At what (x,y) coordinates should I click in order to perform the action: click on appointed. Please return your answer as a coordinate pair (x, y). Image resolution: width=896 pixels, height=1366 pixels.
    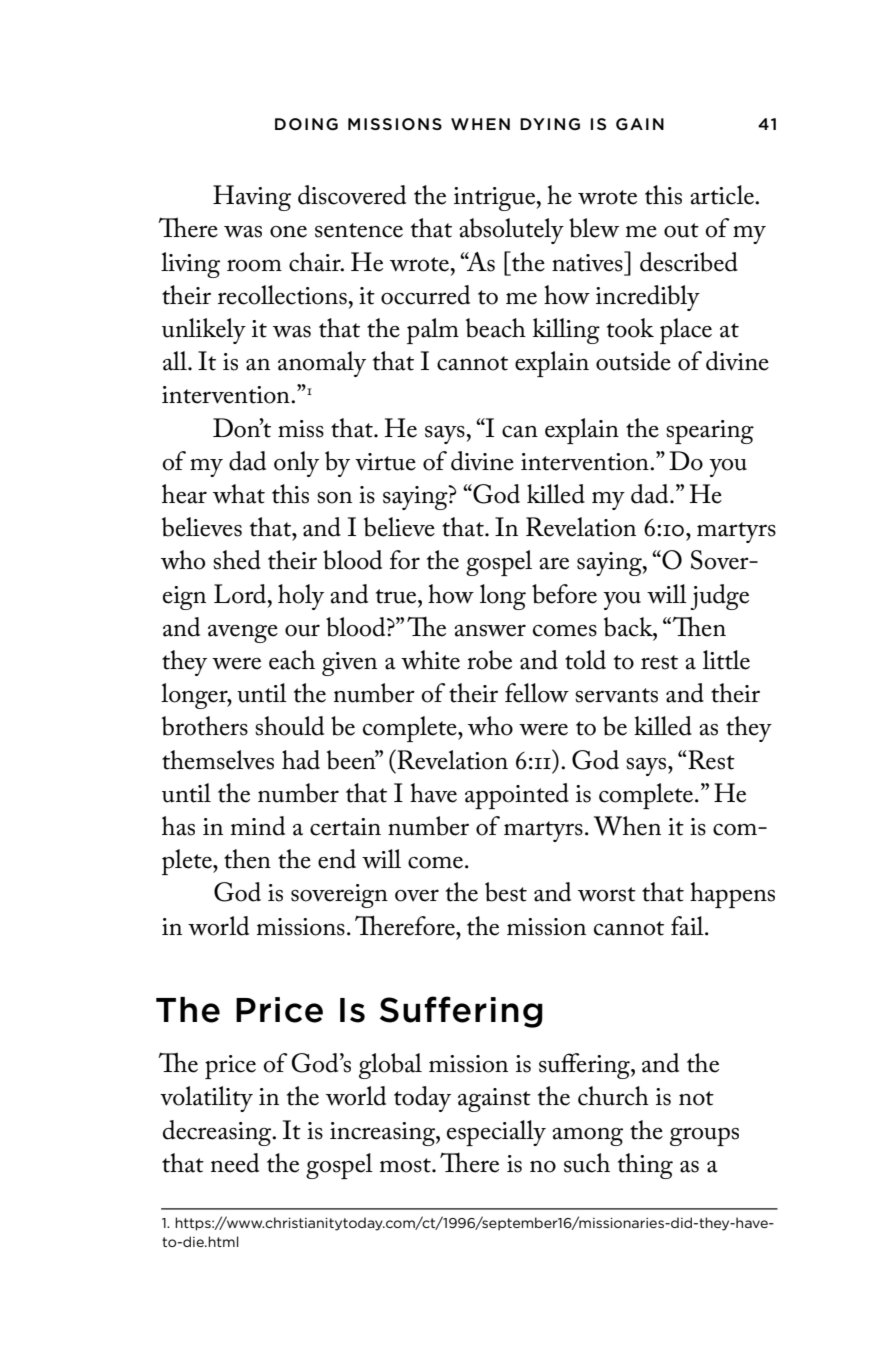
    Looking at the image, I should click on (517, 796).
